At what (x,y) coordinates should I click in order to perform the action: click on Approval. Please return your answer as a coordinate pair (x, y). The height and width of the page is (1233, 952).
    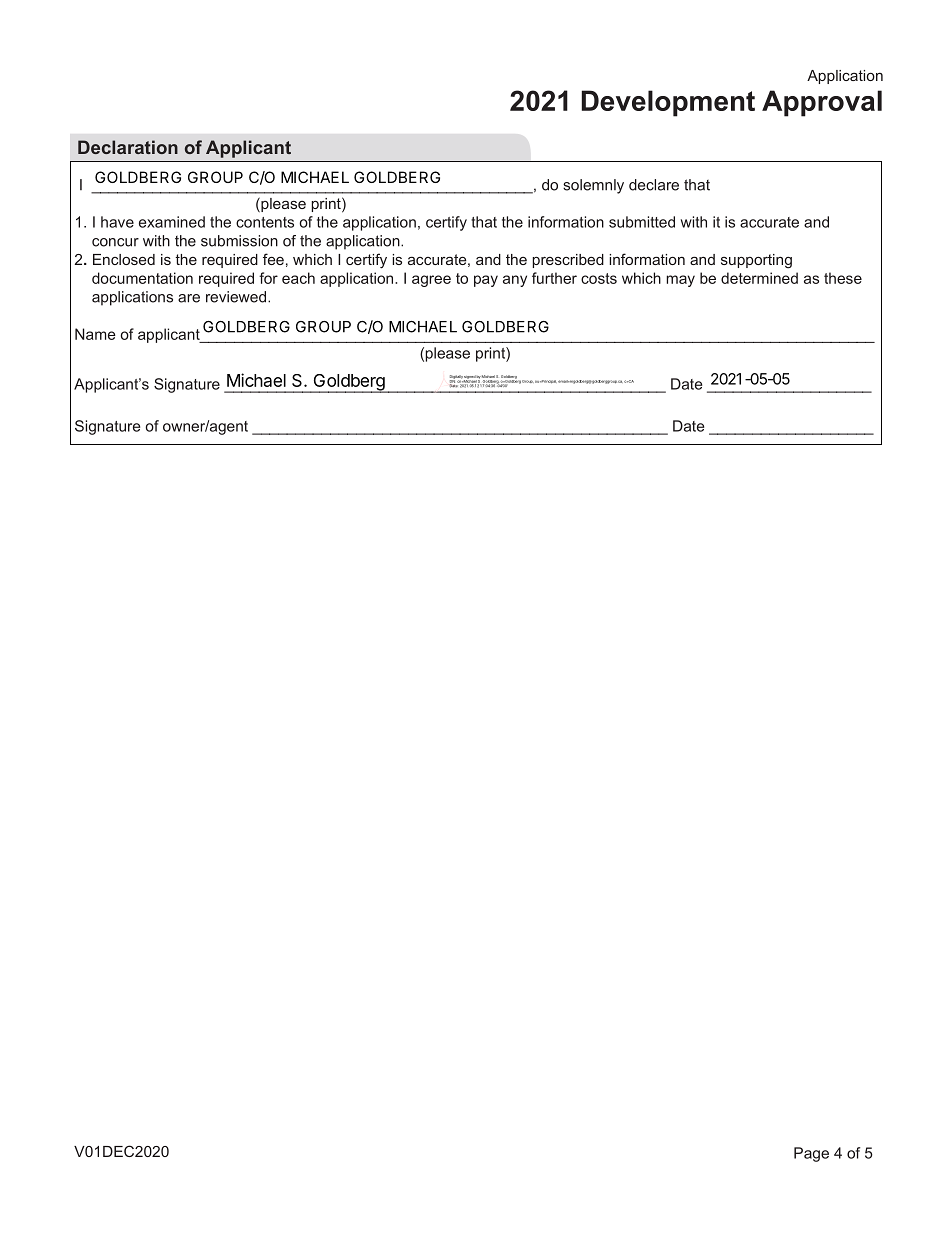
    Looking at the image, I should click on (822, 103).
